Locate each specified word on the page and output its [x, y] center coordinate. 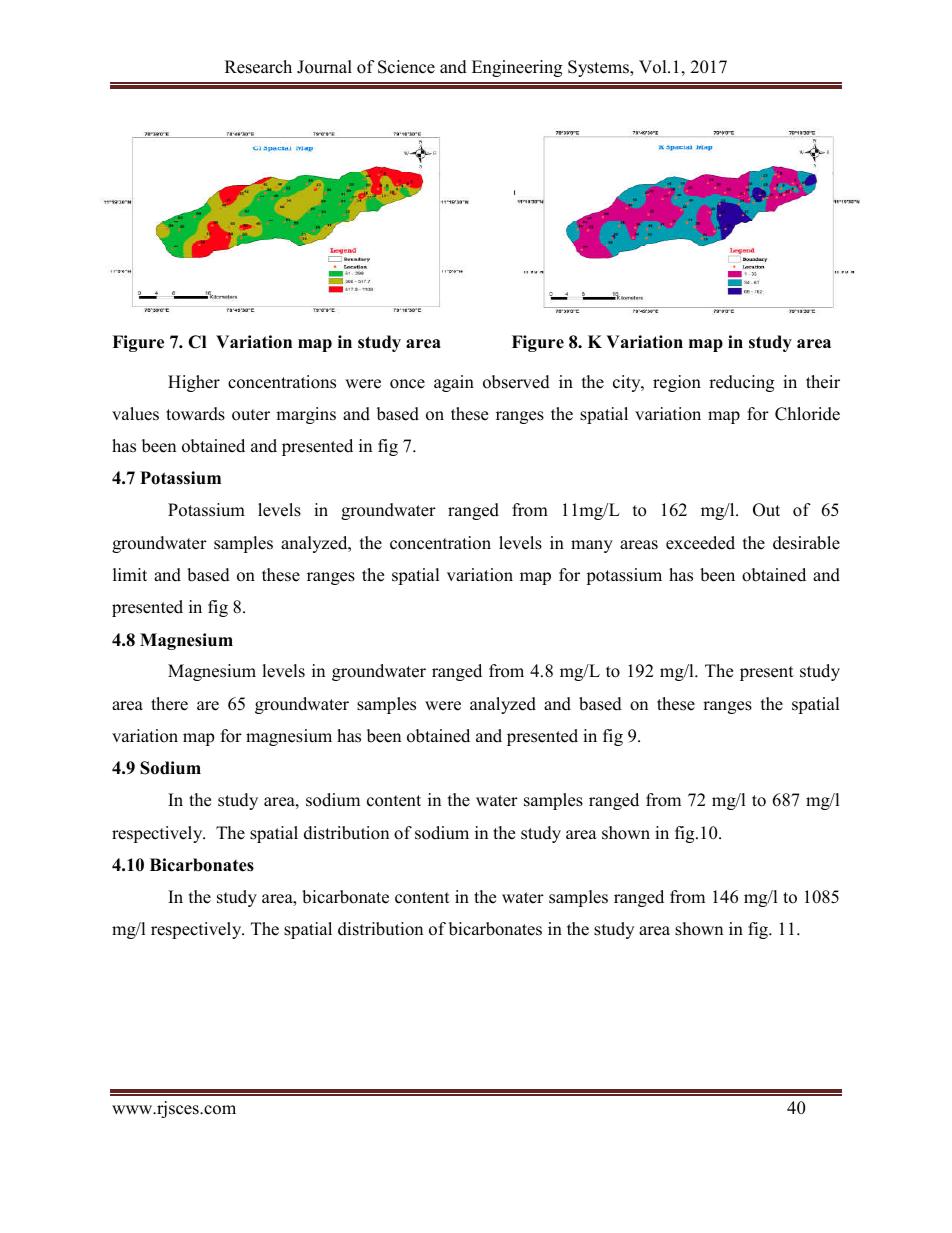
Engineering [517, 68]
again [454, 383]
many [592, 546]
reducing [741, 383]
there [169, 704]
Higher [194, 383]
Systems [599, 68]
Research [258, 67]
